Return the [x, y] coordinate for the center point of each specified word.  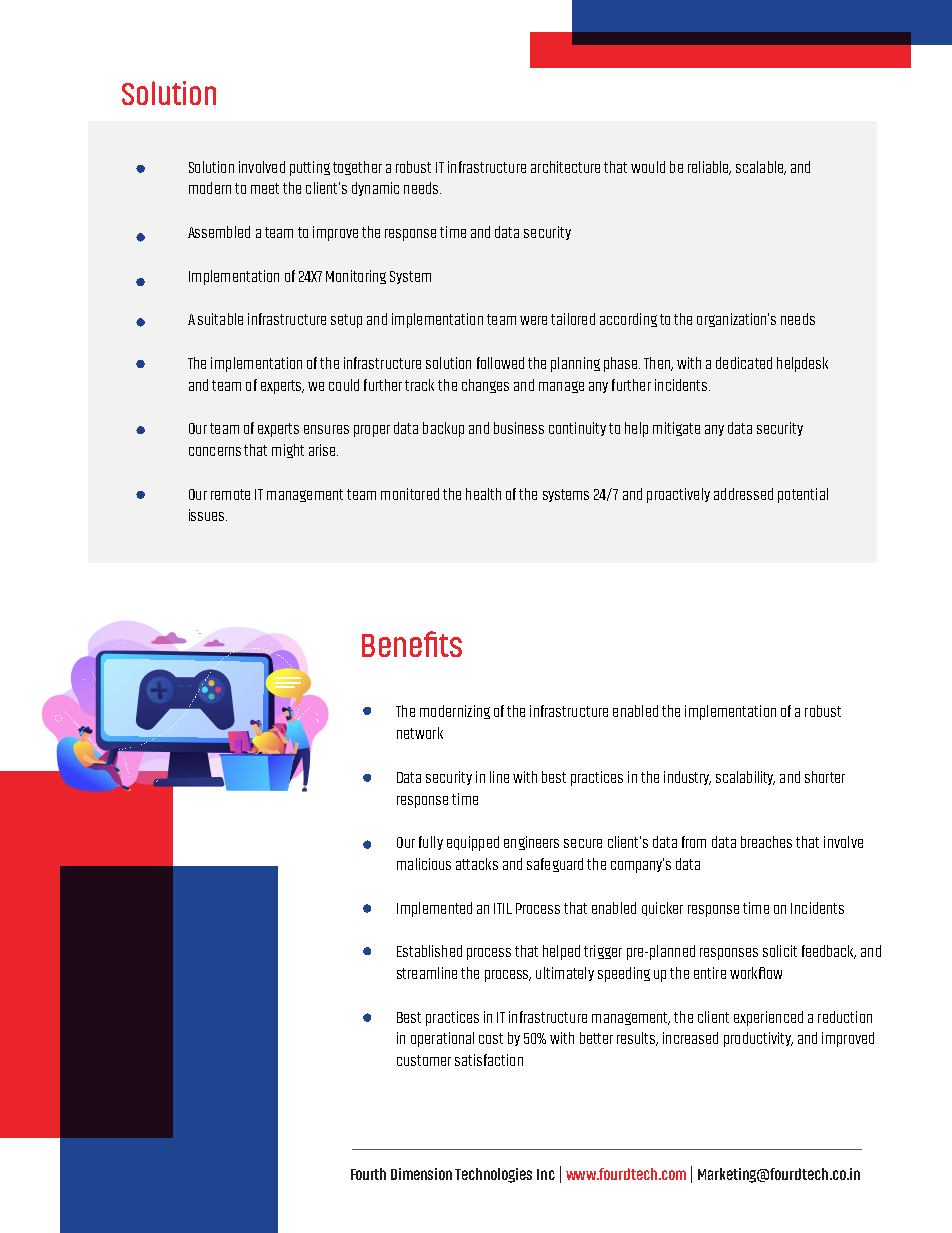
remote [230, 494]
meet [265, 188]
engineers [531, 843]
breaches [766, 842]
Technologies [493, 1175]
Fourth [368, 1174]
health [483, 494]
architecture [565, 167]
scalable [761, 168]
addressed [743, 494]
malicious [424, 864]
